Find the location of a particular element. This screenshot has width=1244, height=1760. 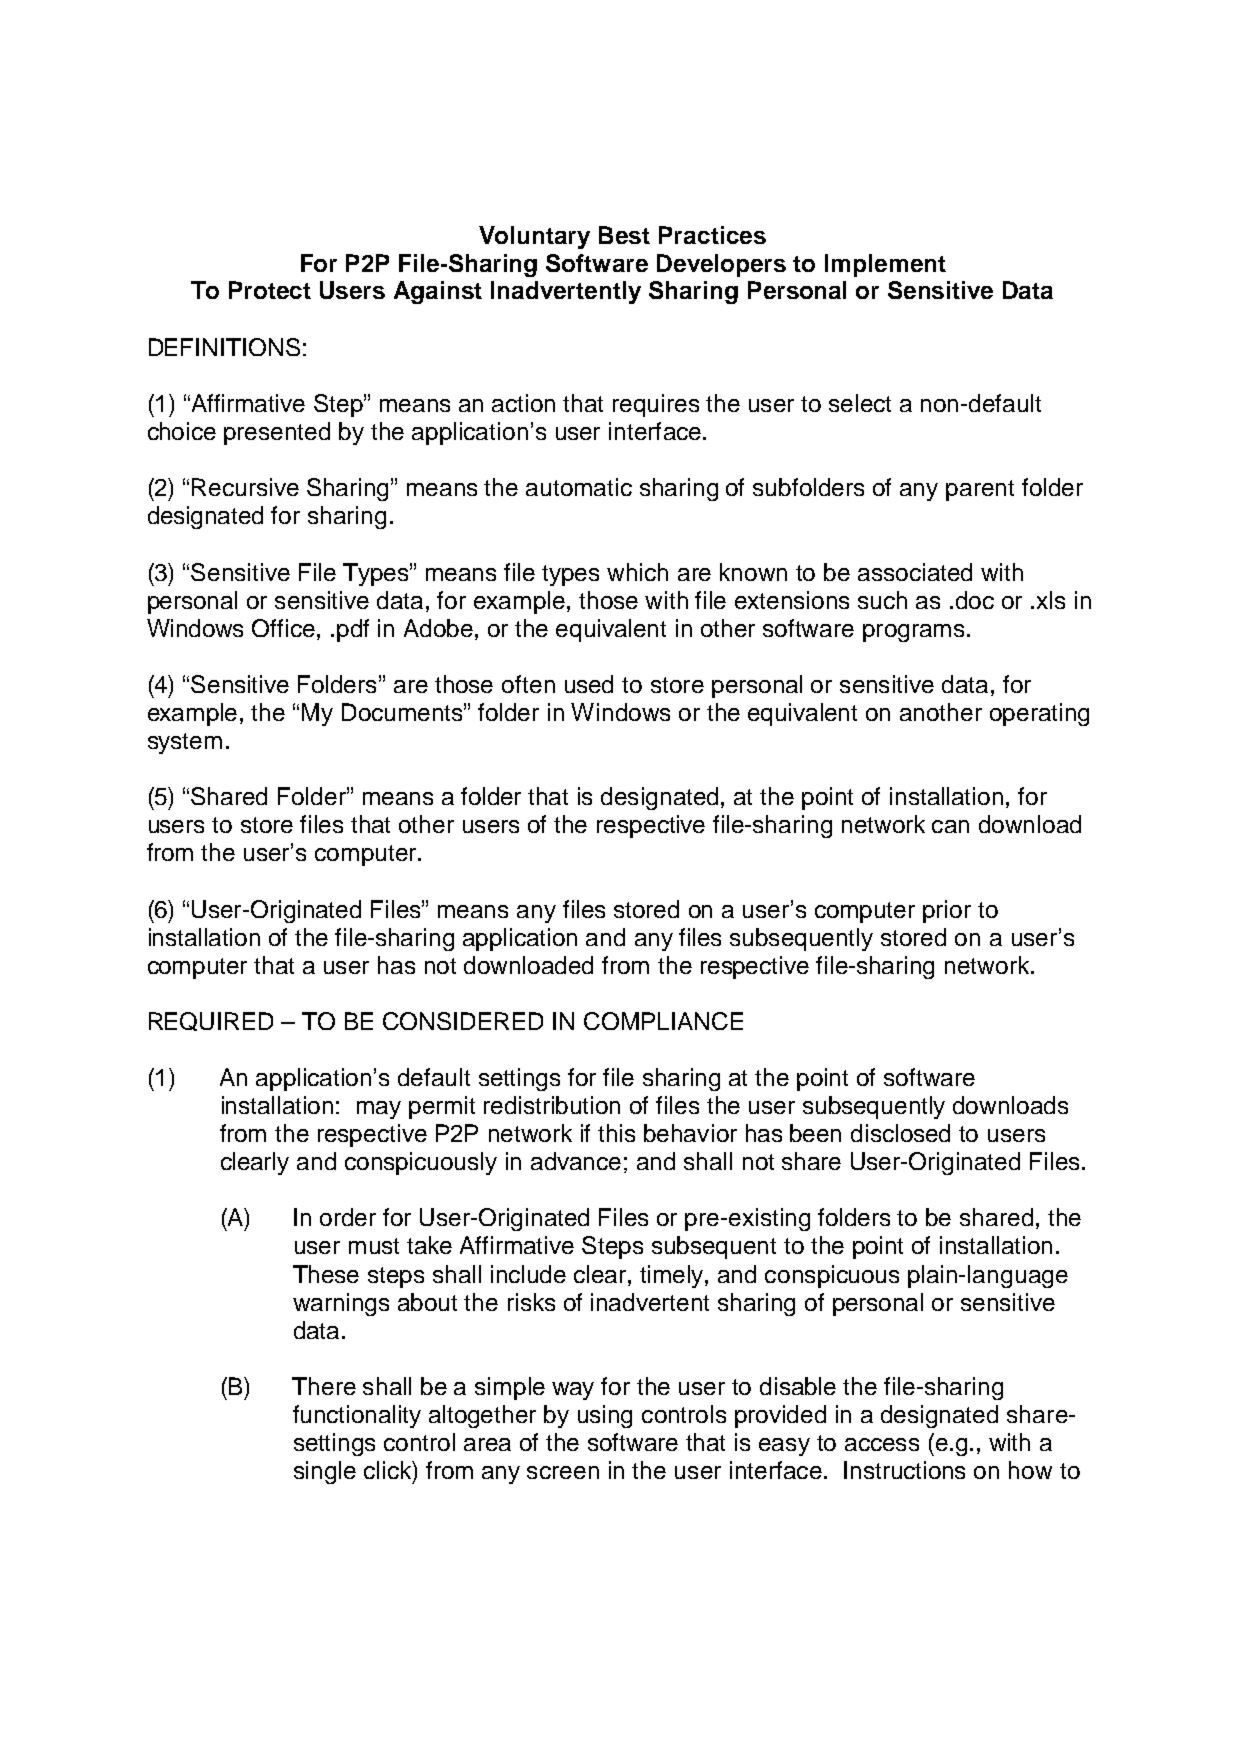

single is located at coordinates (325, 1472).
